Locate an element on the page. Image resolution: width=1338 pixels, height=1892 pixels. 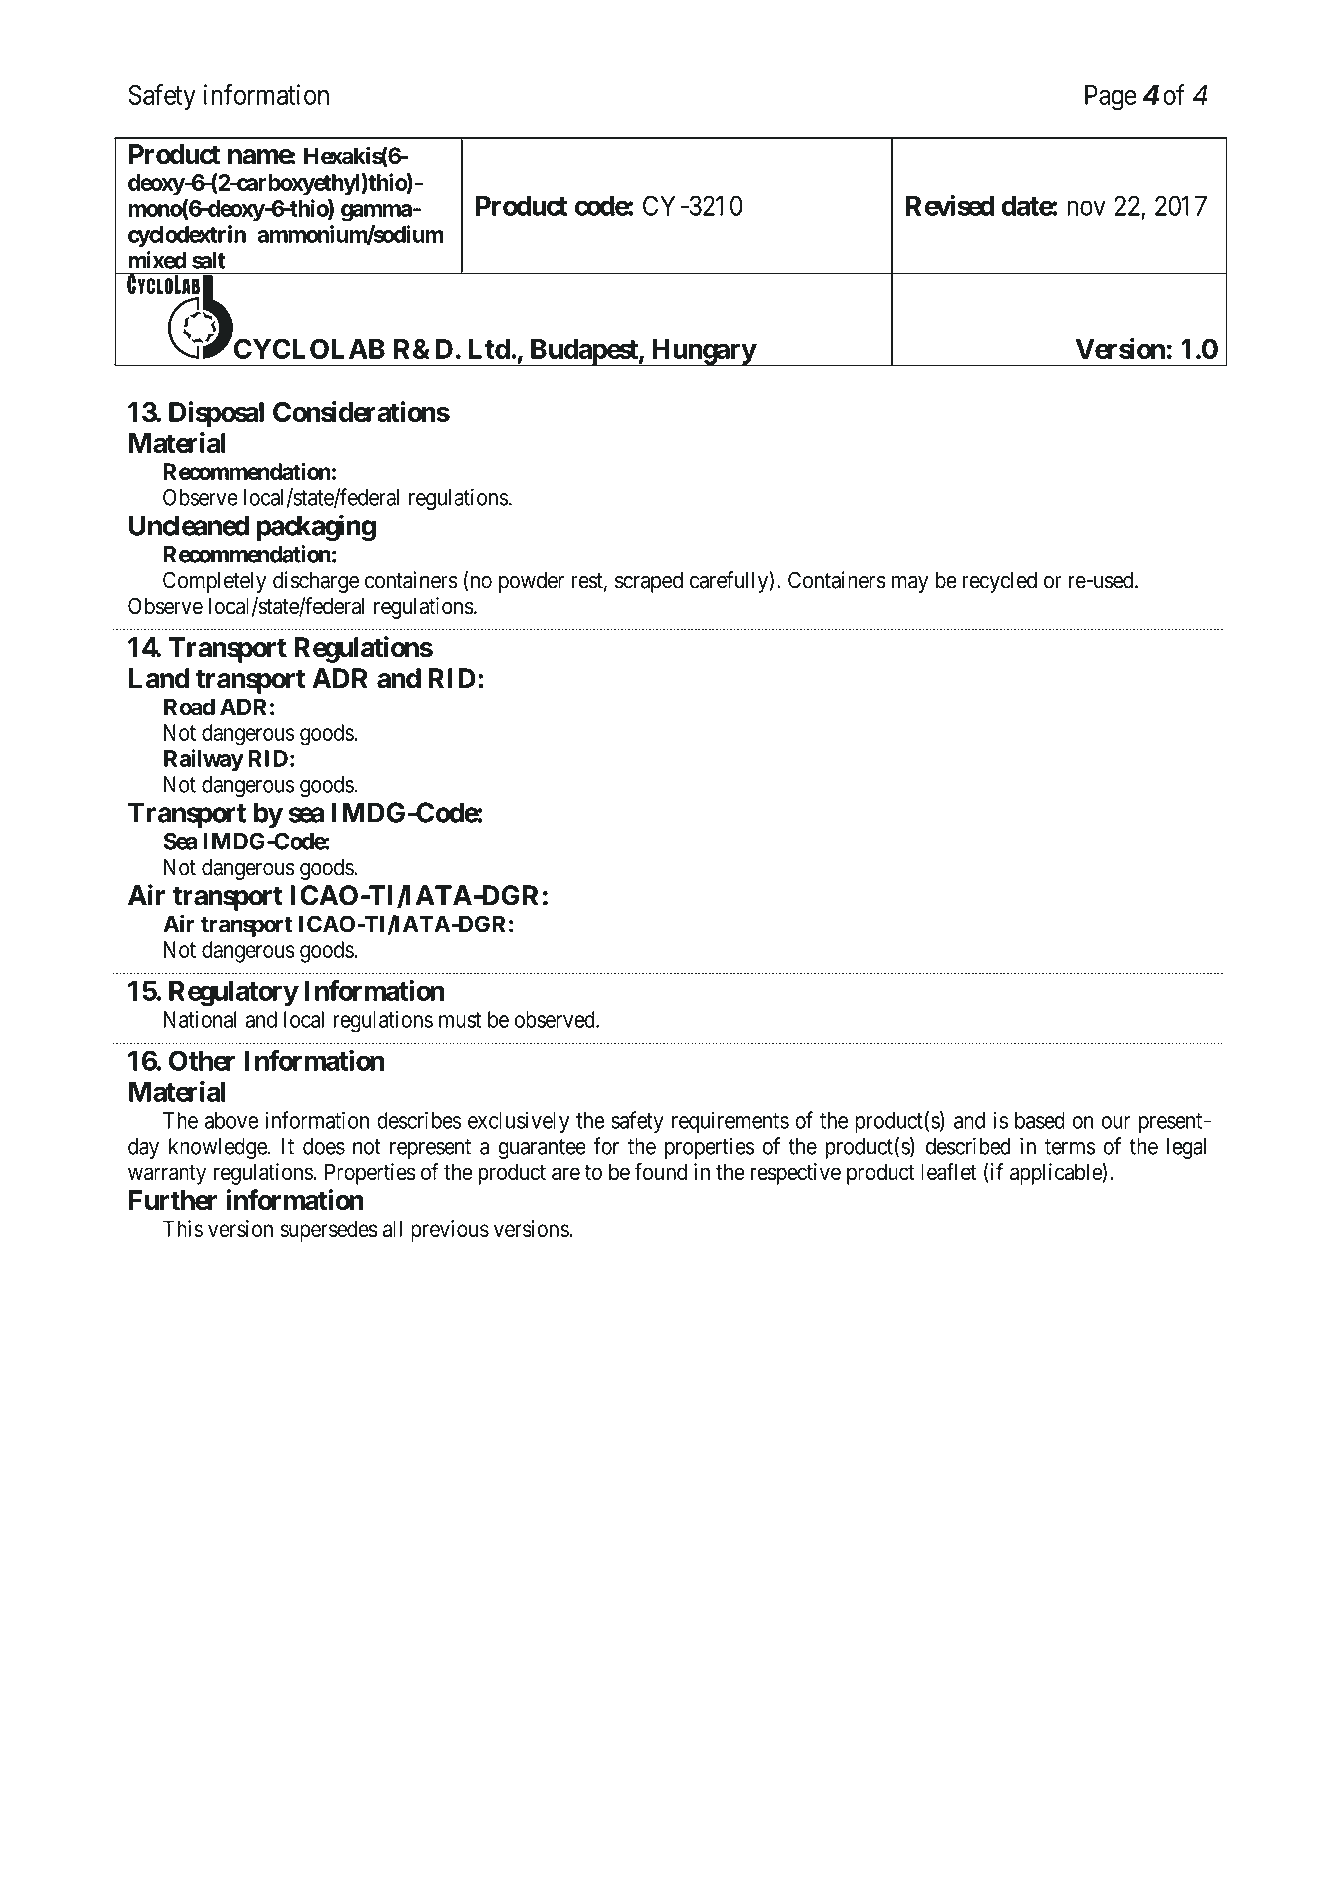
must is located at coordinates (460, 1020).
